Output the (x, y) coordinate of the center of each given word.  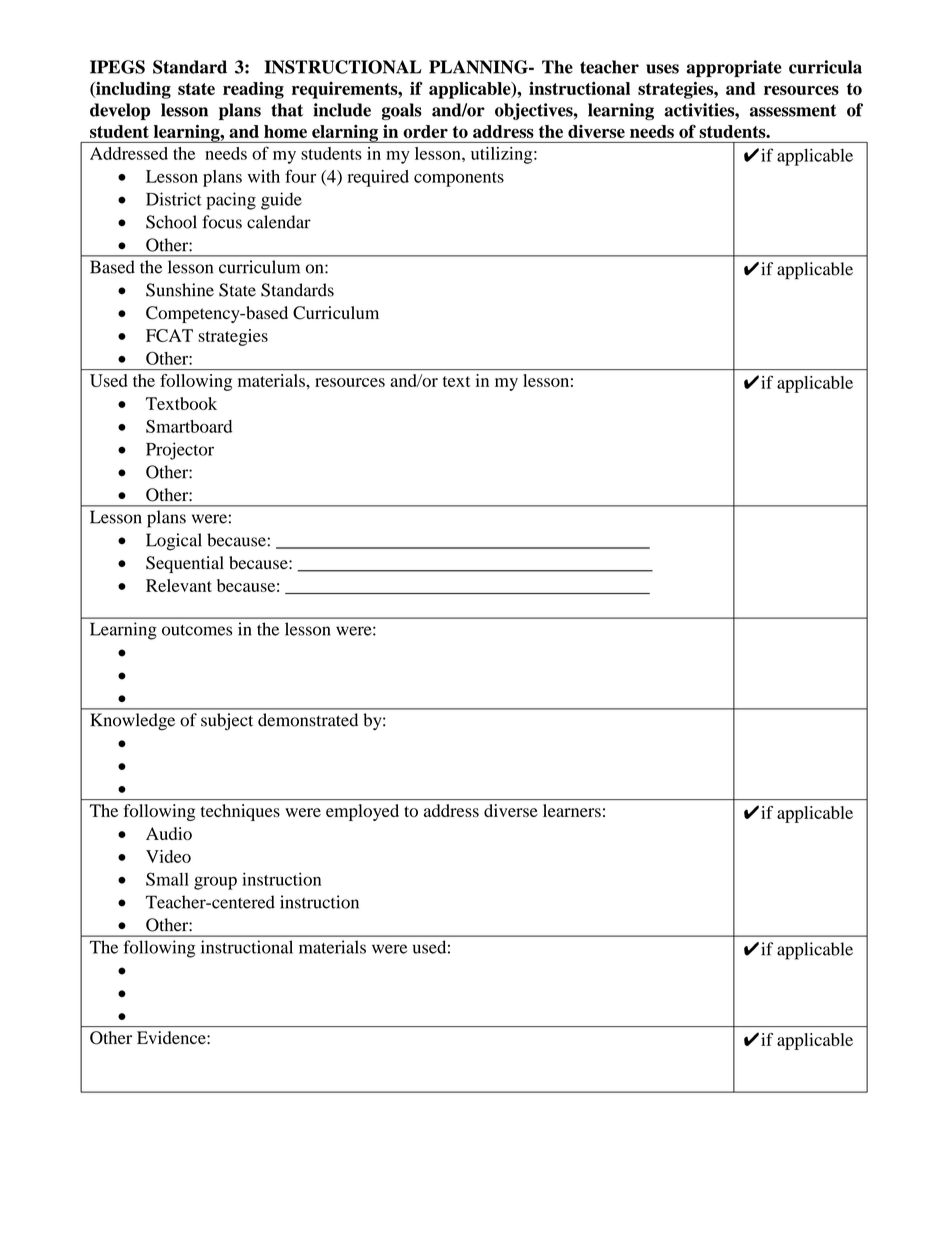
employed (362, 812)
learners (572, 810)
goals (402, 111)
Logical (174, 542)
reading (253, 90)
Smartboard (189, 426)
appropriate (734, 68)
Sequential (185, 564)
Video (168, 856)
